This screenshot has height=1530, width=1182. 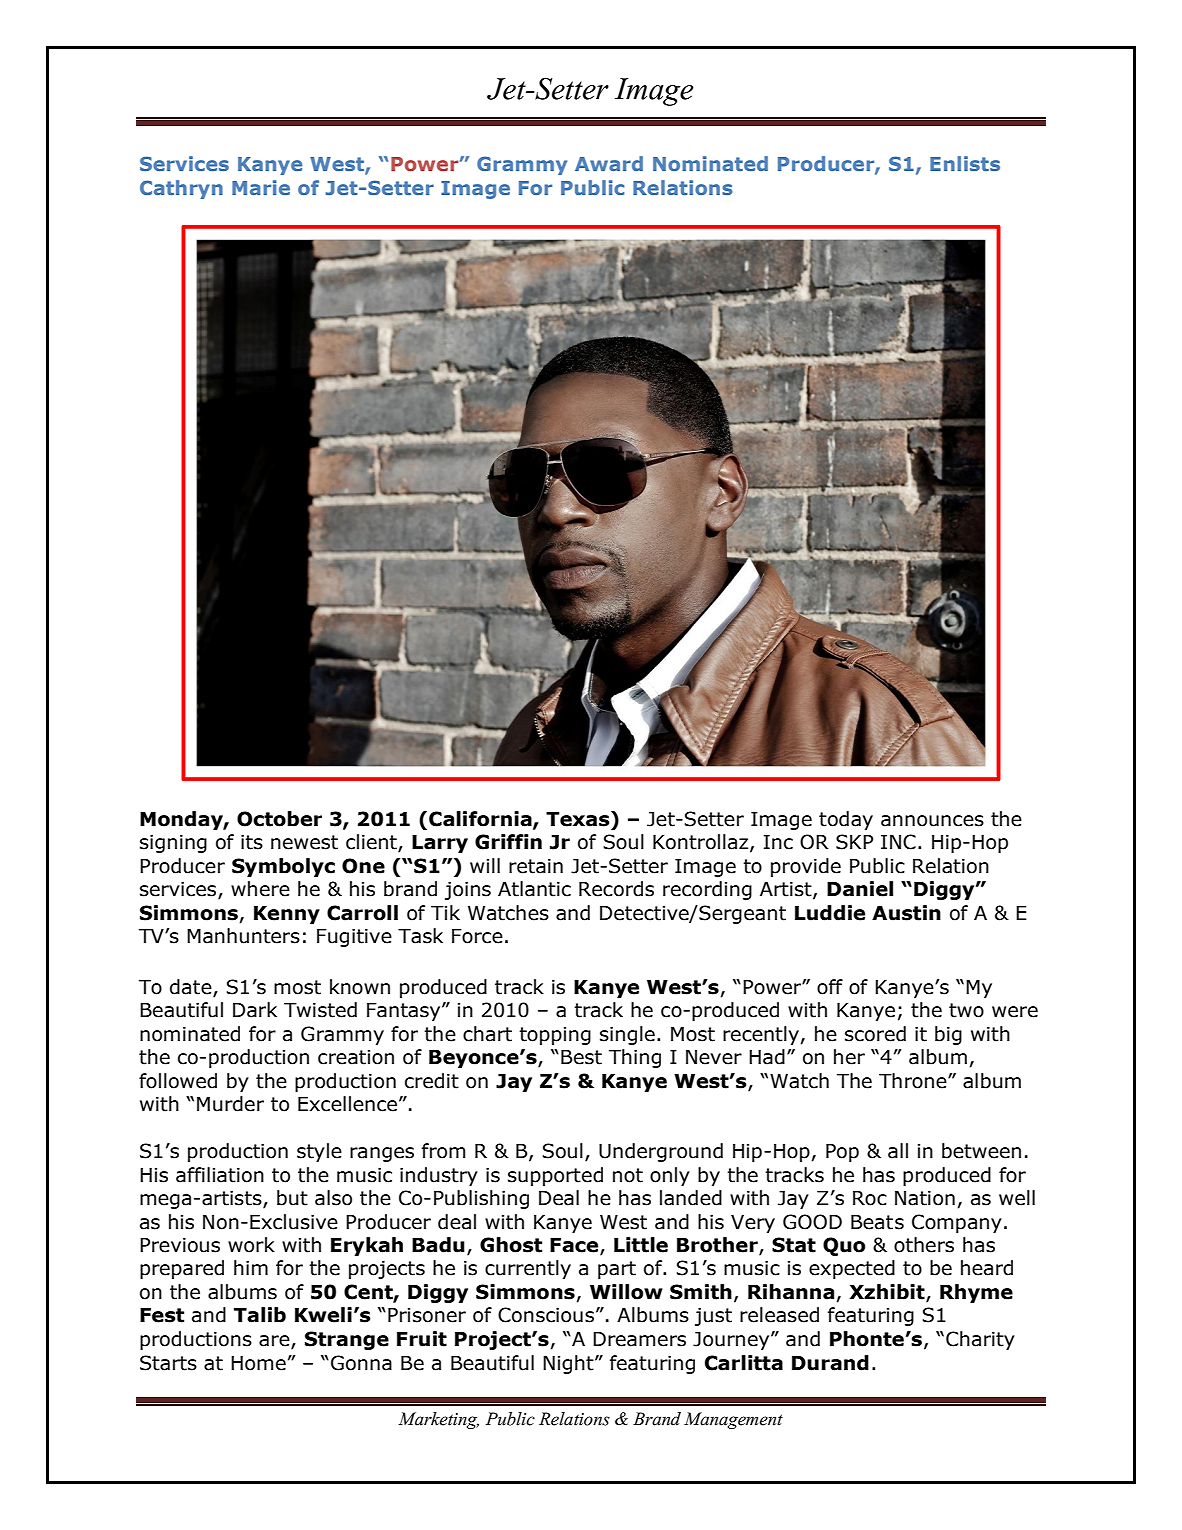 I want to click on Charity, so click(x=980, y=1340).
